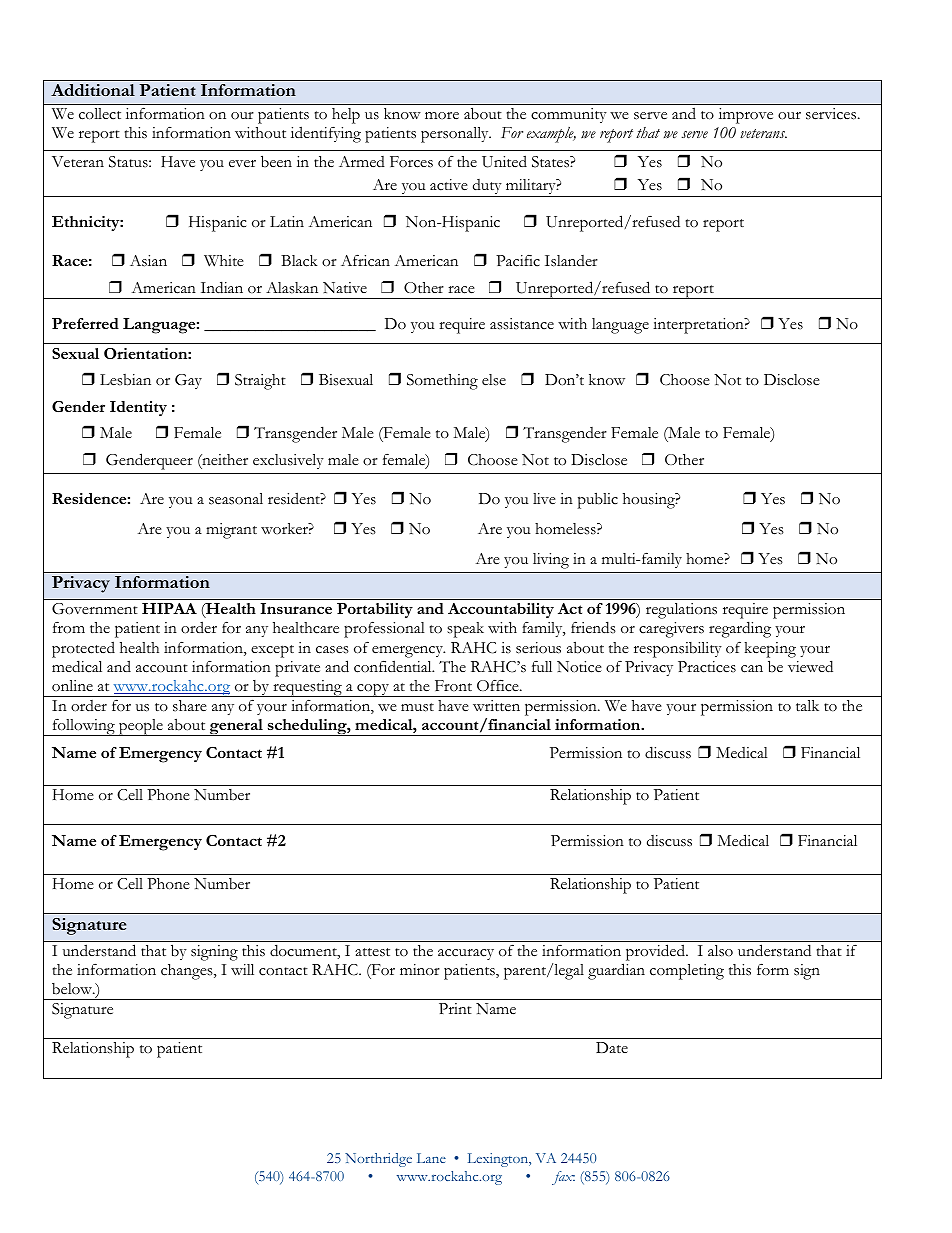  I want to click on regarding, so click(740, 629).
